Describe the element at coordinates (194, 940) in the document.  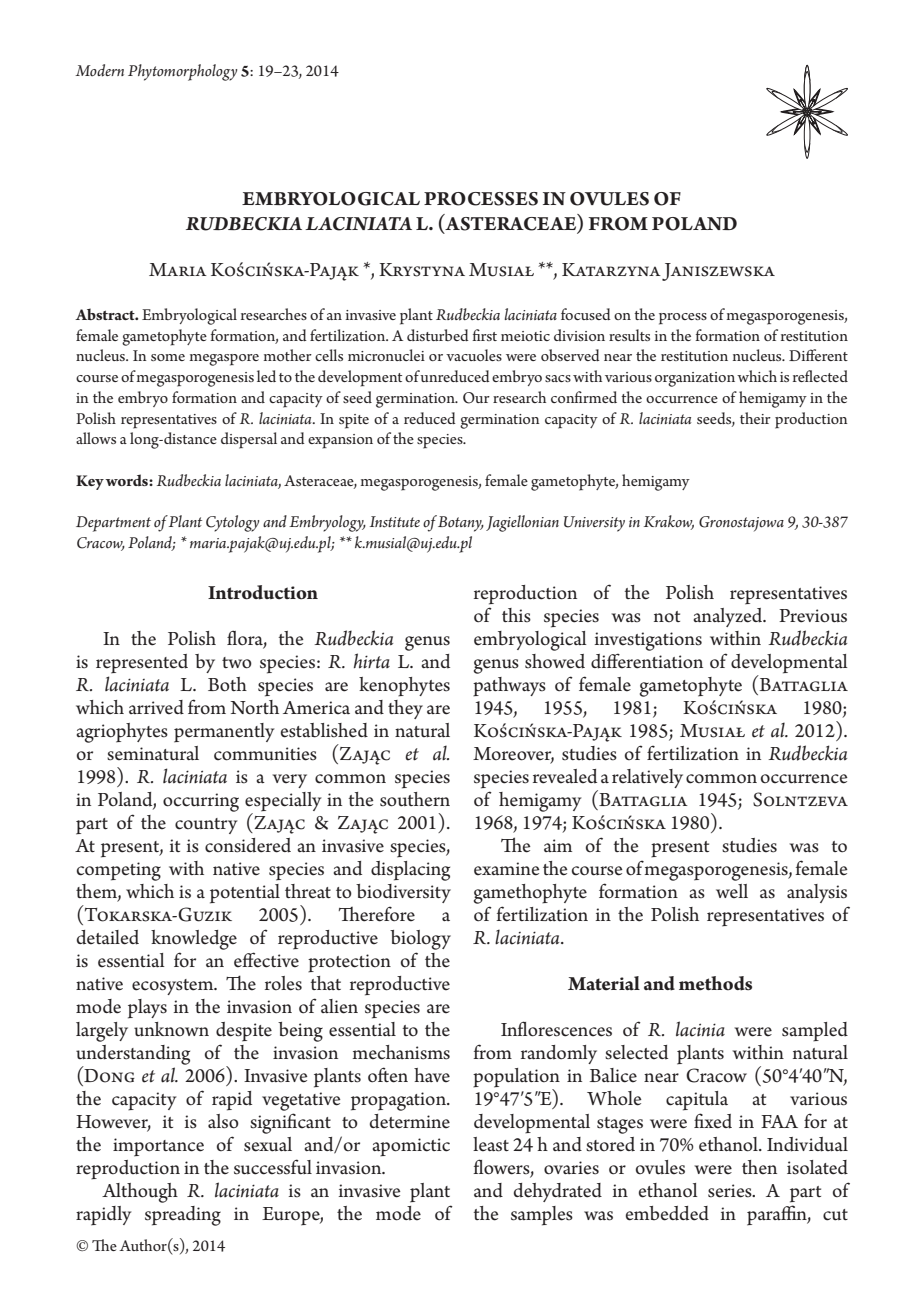
I see `knowledge` at that location.
